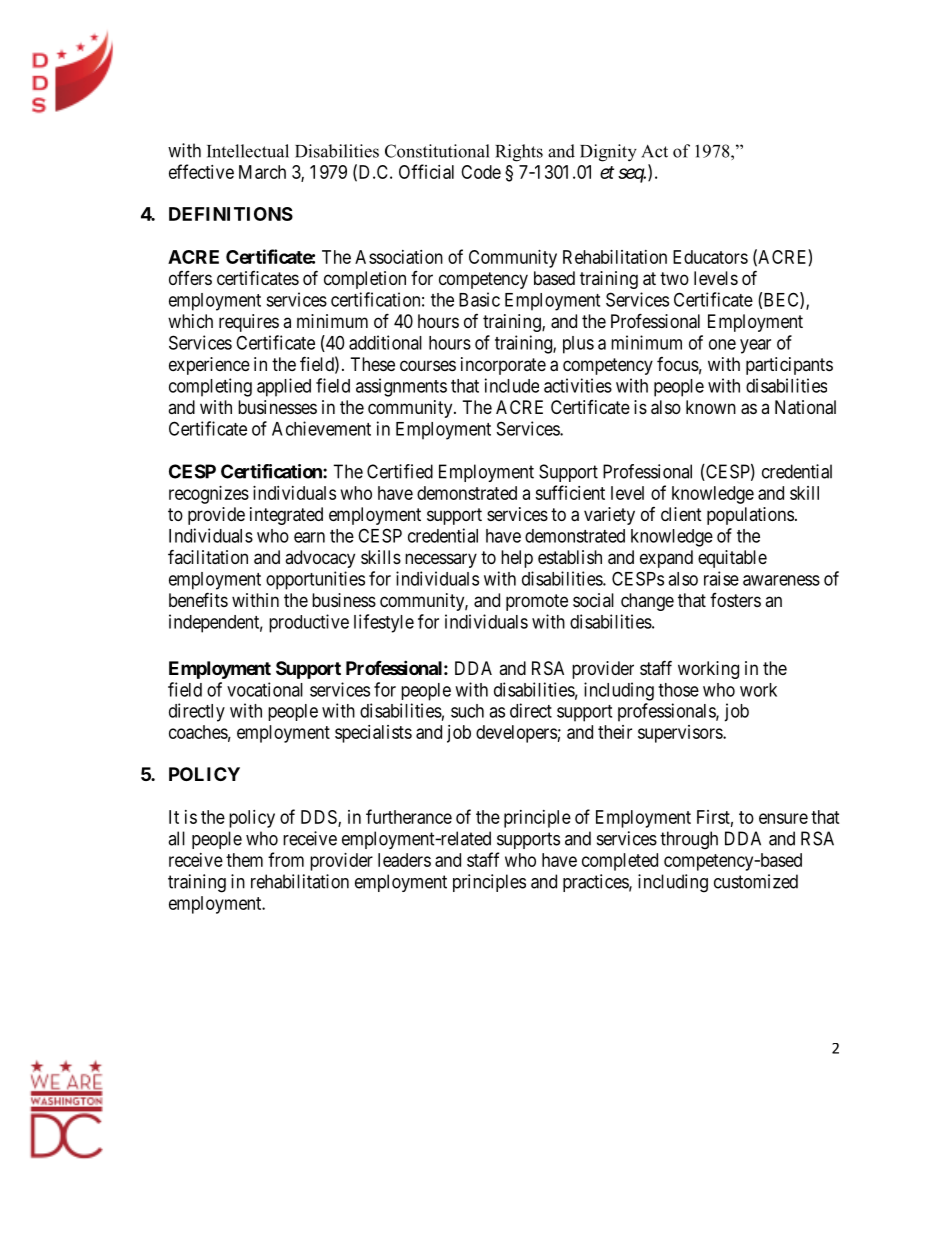 The width and height of the screenshot is (952, 1233). Describe the element at coordinates (678, 690) in the screenshot. I see `those` at that location.
